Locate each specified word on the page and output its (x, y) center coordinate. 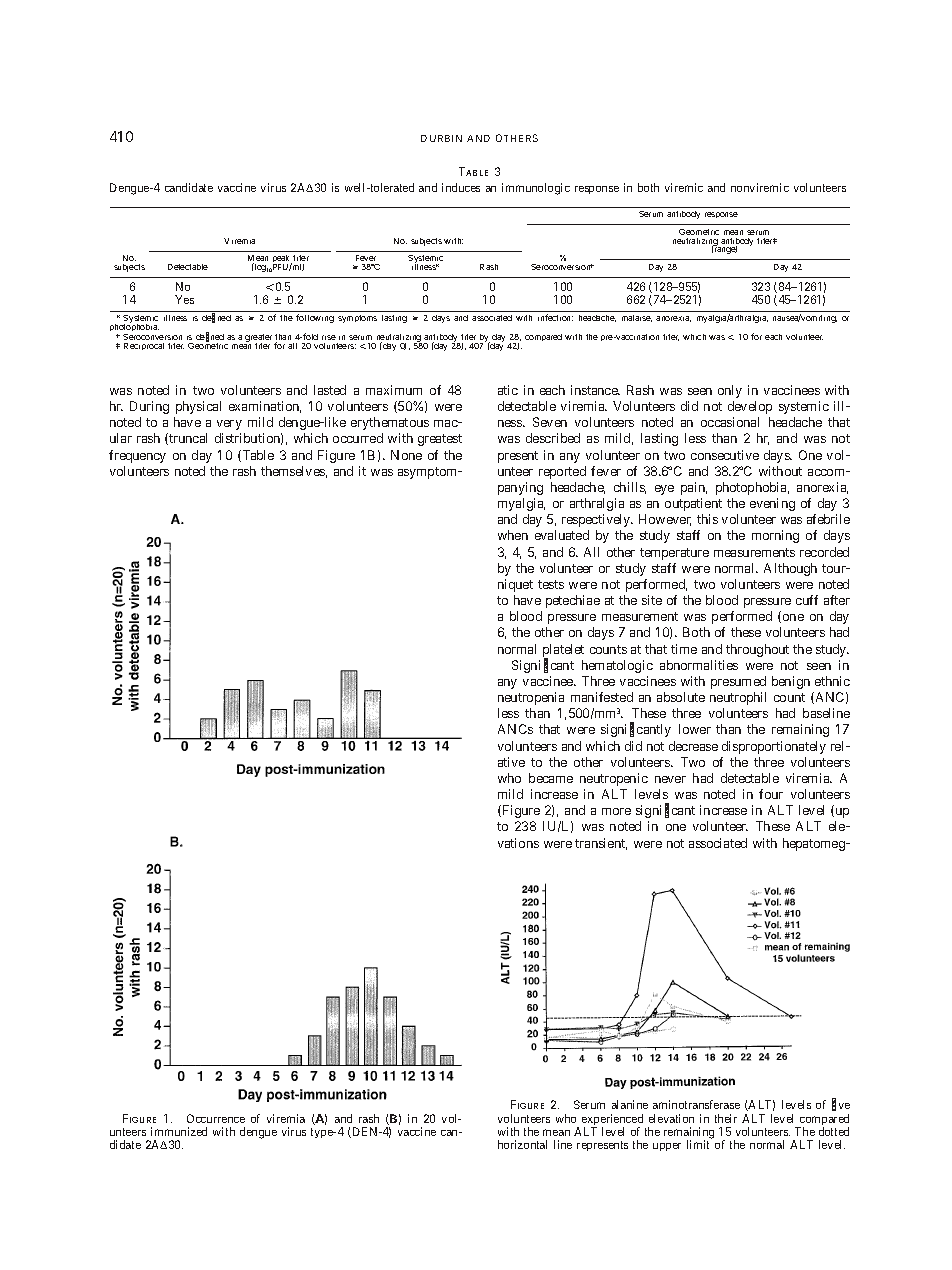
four (771, 794)
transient (601, 844)
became (551, 778)
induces (461, 187)
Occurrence (216, 1118)
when (513, 535)
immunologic (536, 189)
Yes (184, 299)
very (229, 425)
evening (772, 504)
